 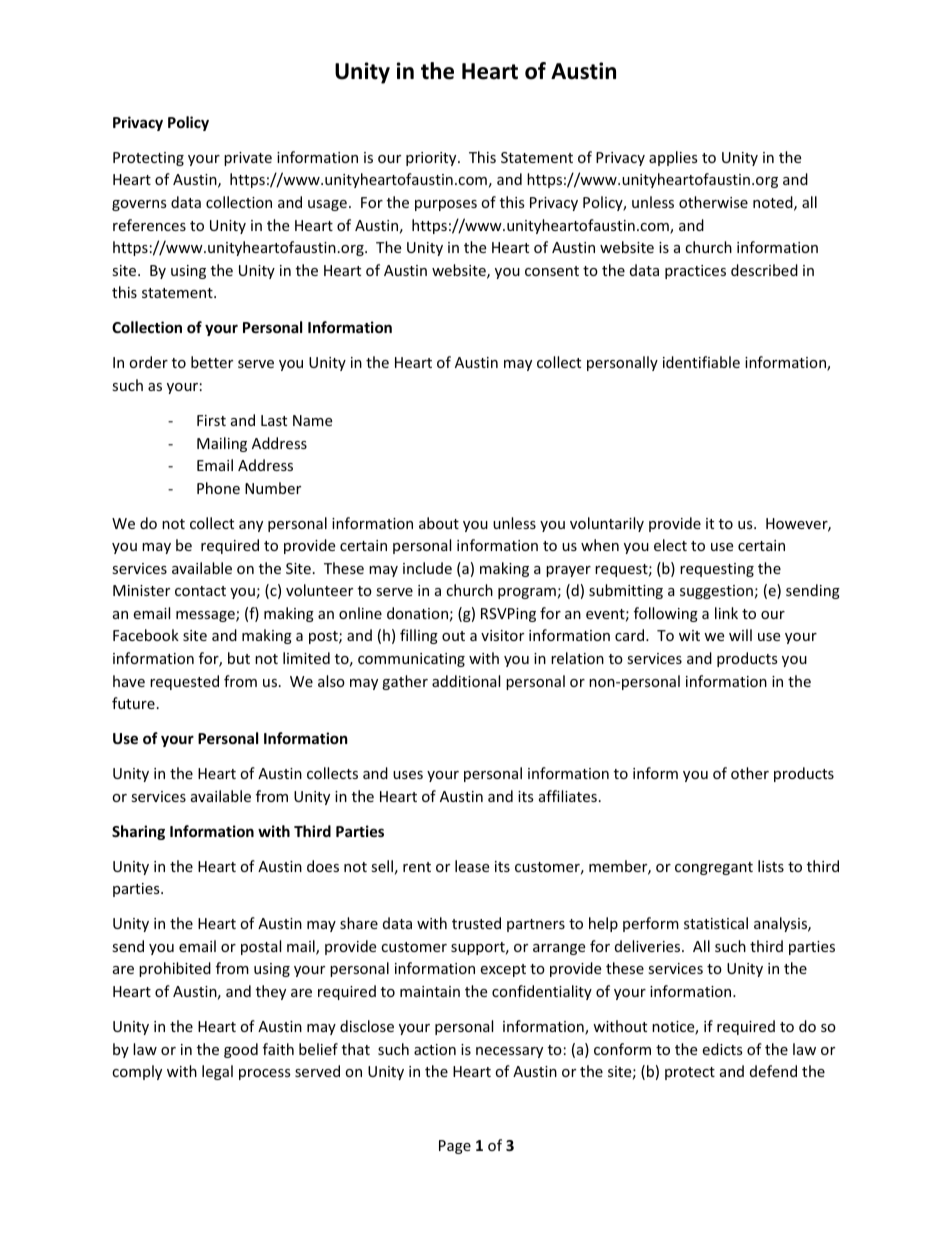 What do you see at coordinates (217, 1072) in the page?
I see `legal` at bounding box center [217, 1072].
